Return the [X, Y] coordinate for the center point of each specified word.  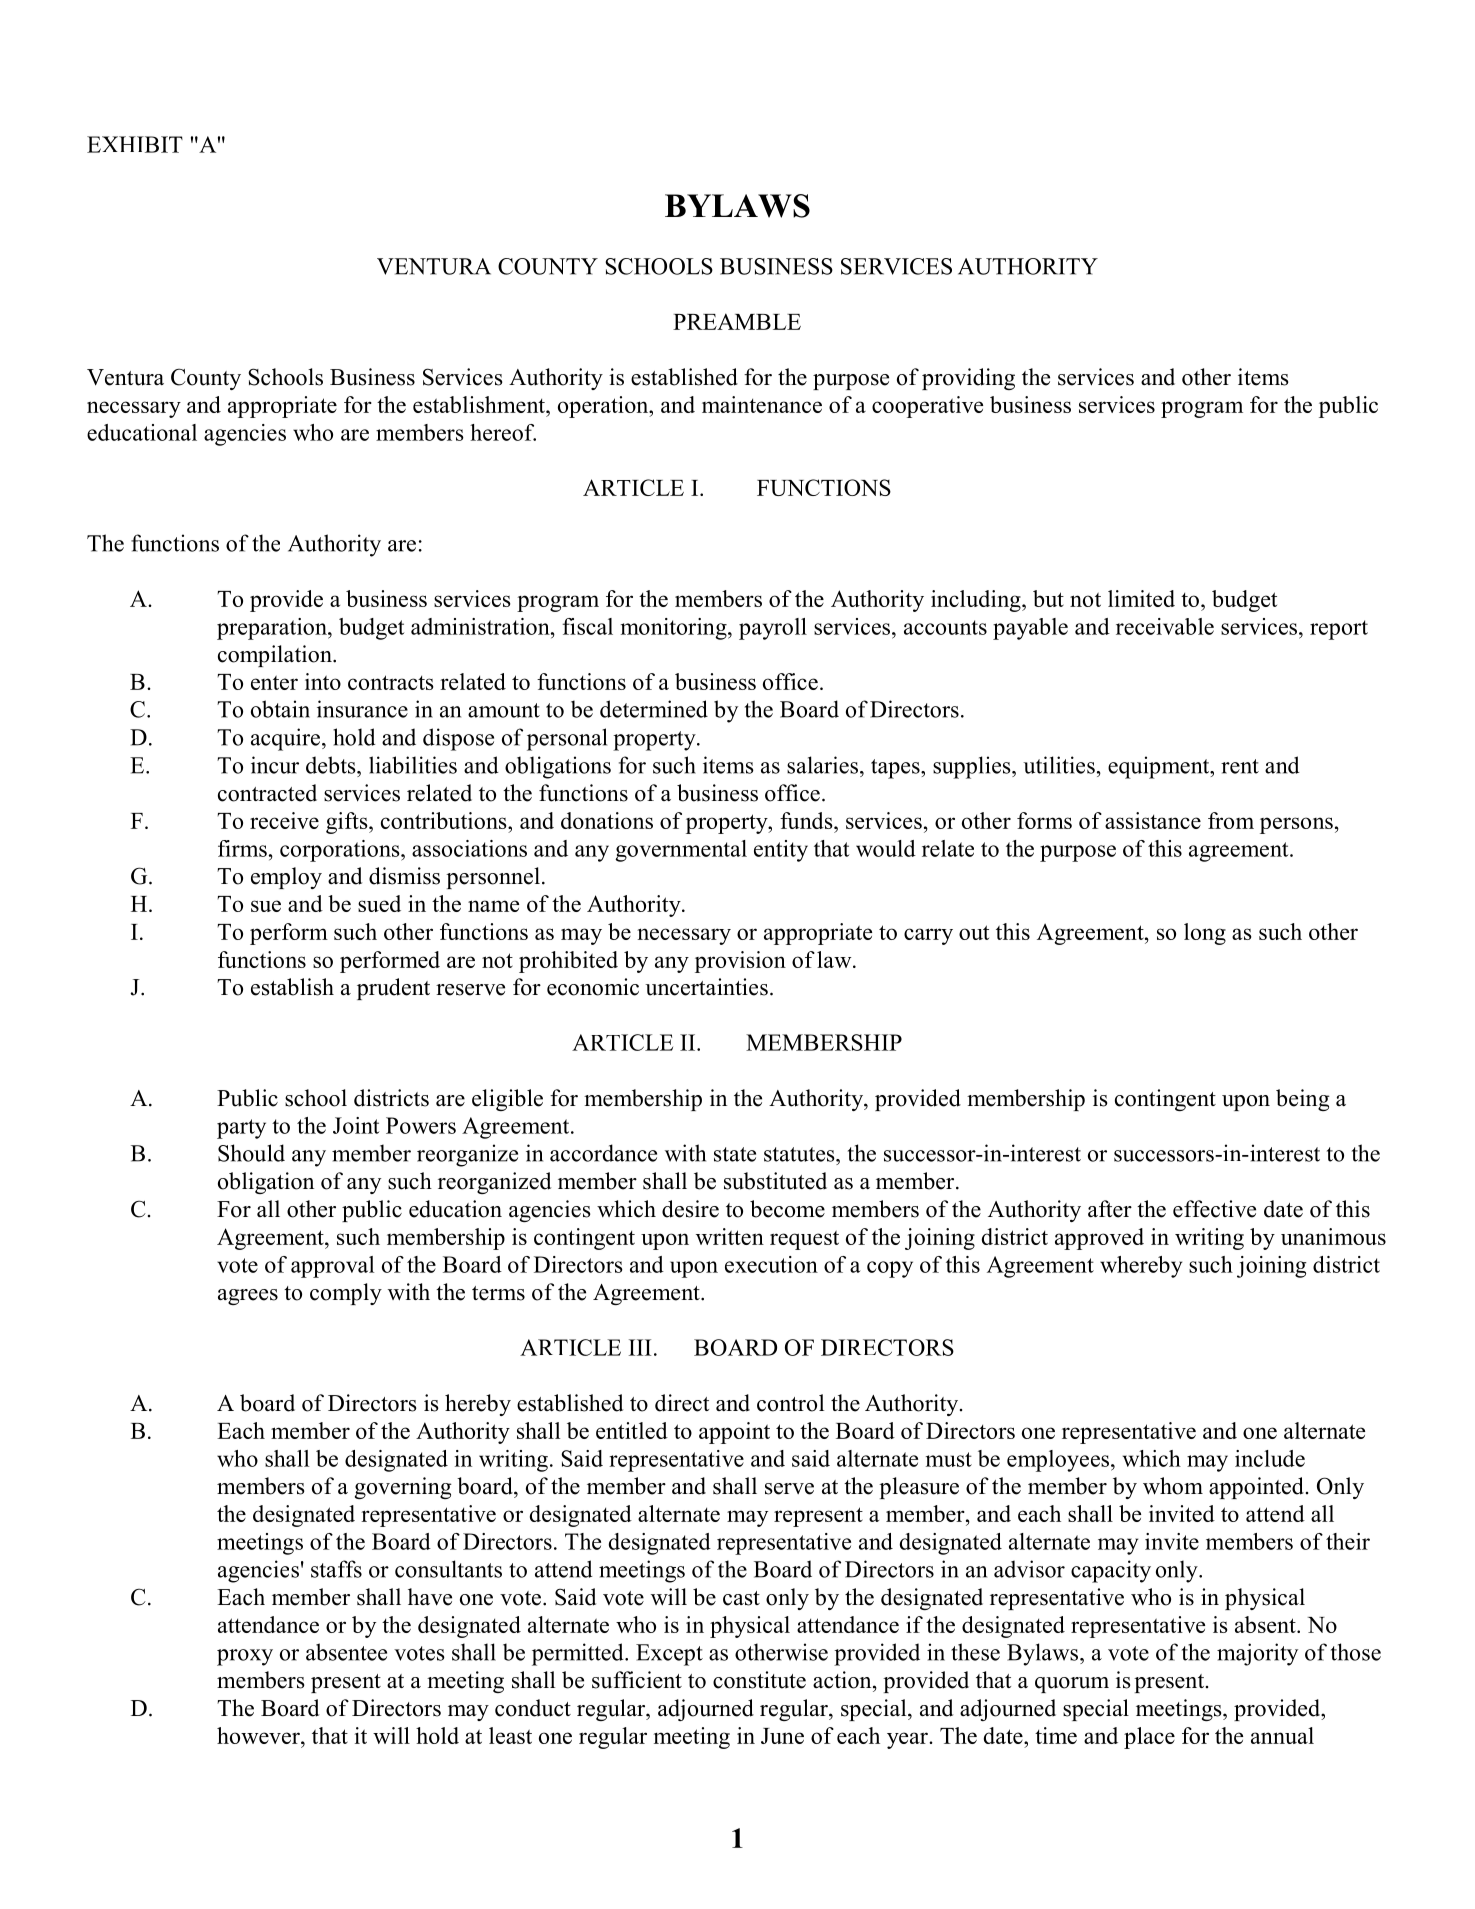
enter [274, 682]
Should [251, 1153]
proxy [245, 1657]
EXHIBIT [135, 144]
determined [654, 709]
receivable [1165, 626]
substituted [775, 1181]
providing [968, 379]
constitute [759, 1680]
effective [1214, 1209]
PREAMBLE [737, 321]
